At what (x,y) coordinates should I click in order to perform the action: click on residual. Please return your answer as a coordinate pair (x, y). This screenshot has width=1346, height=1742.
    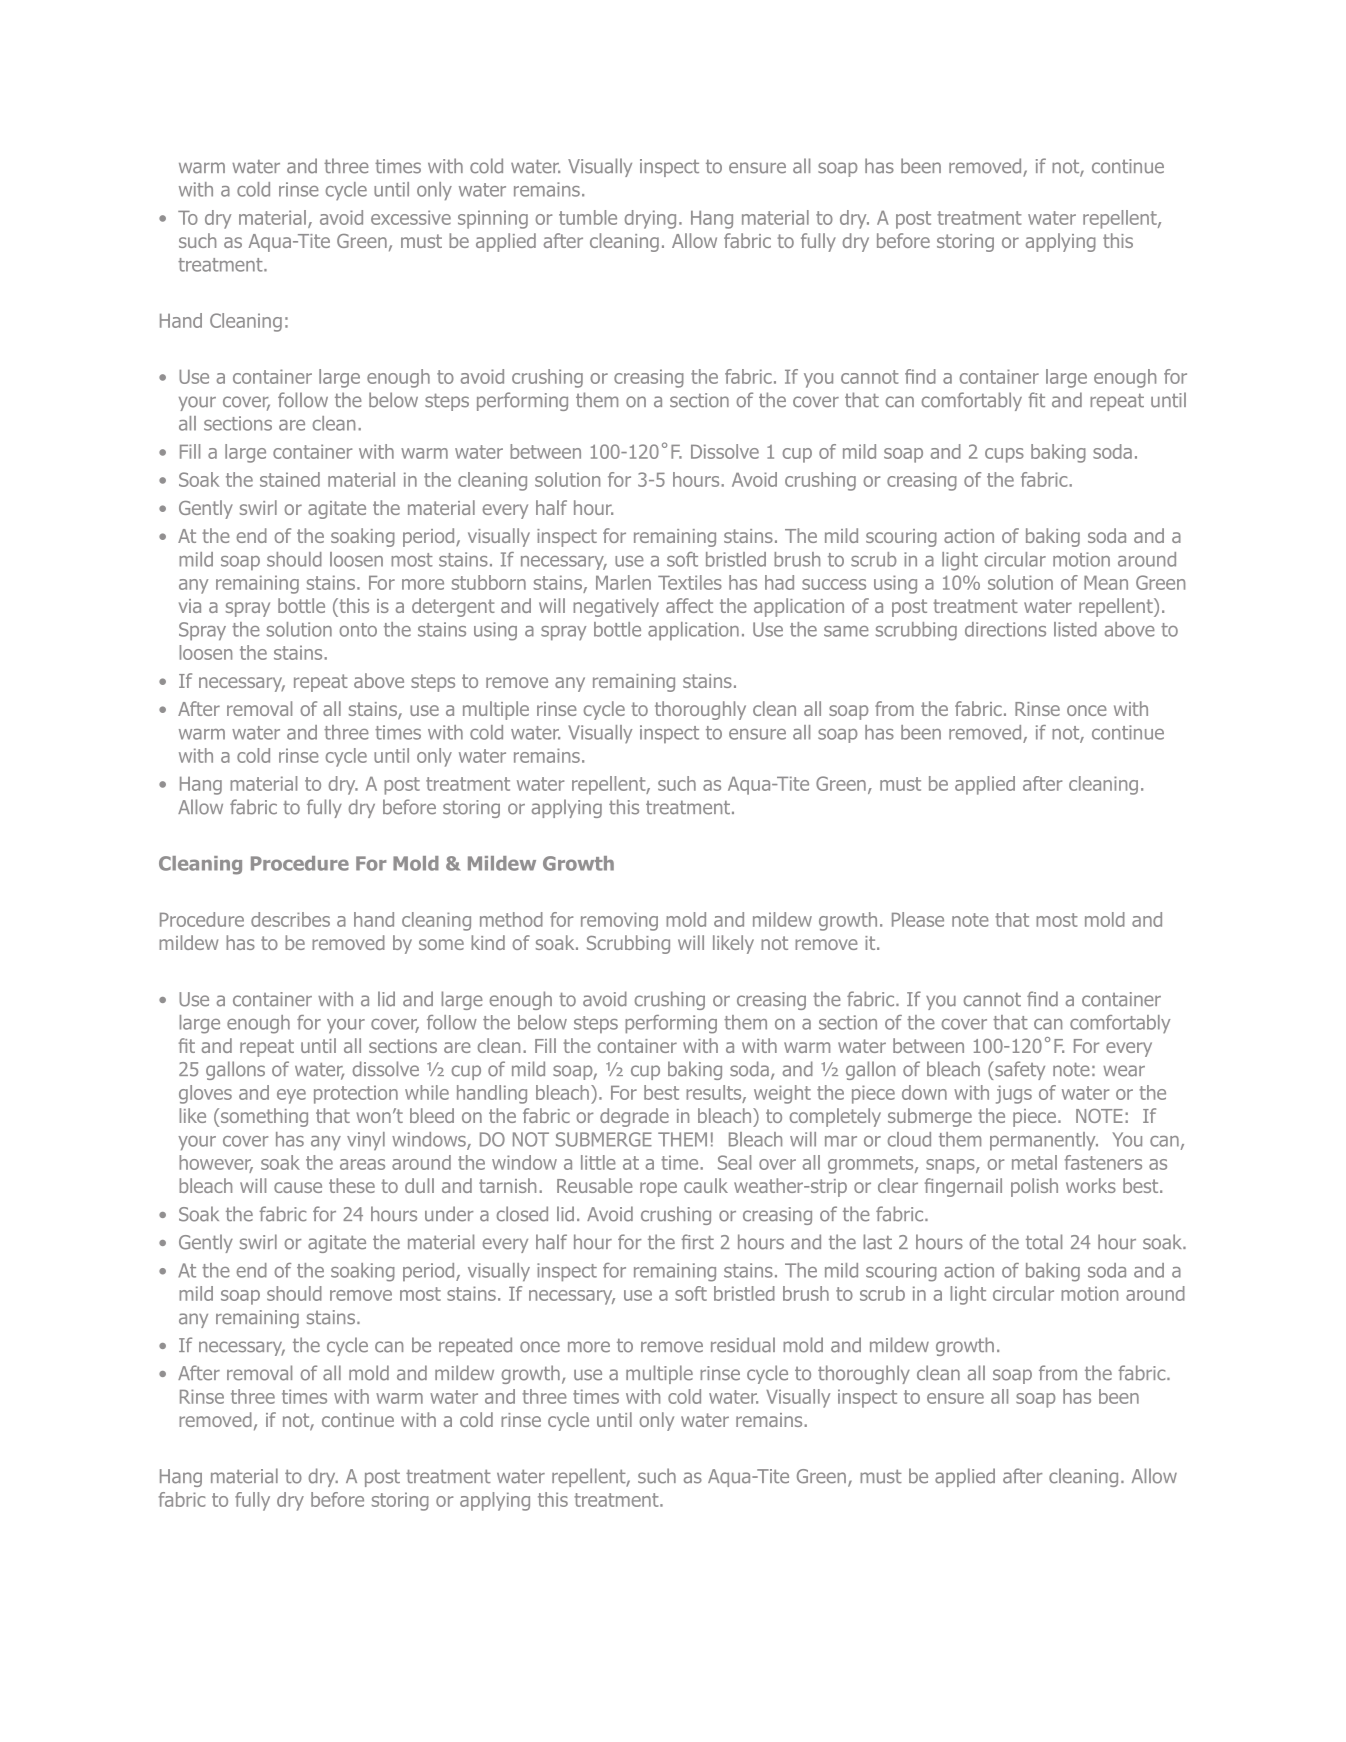
    Looking at the image, I should click on (743, 1345).
